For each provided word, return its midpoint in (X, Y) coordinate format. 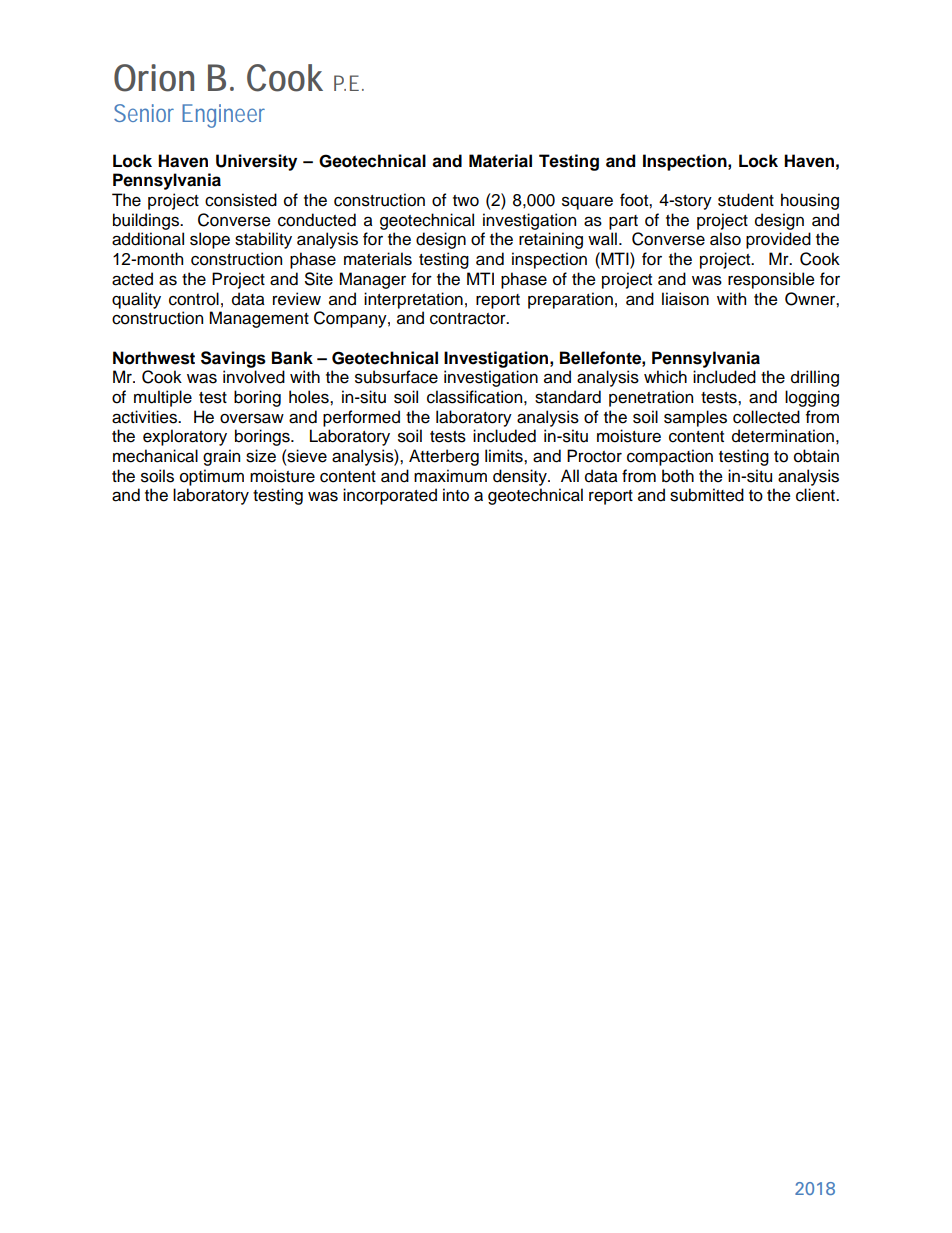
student (746, 200)
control (194, 299)
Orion (154, 78)
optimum (212, 477)
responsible (771, 280)
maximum (450, 476)
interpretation (413, 300)
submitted (707, 495)
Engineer (223, 116)
